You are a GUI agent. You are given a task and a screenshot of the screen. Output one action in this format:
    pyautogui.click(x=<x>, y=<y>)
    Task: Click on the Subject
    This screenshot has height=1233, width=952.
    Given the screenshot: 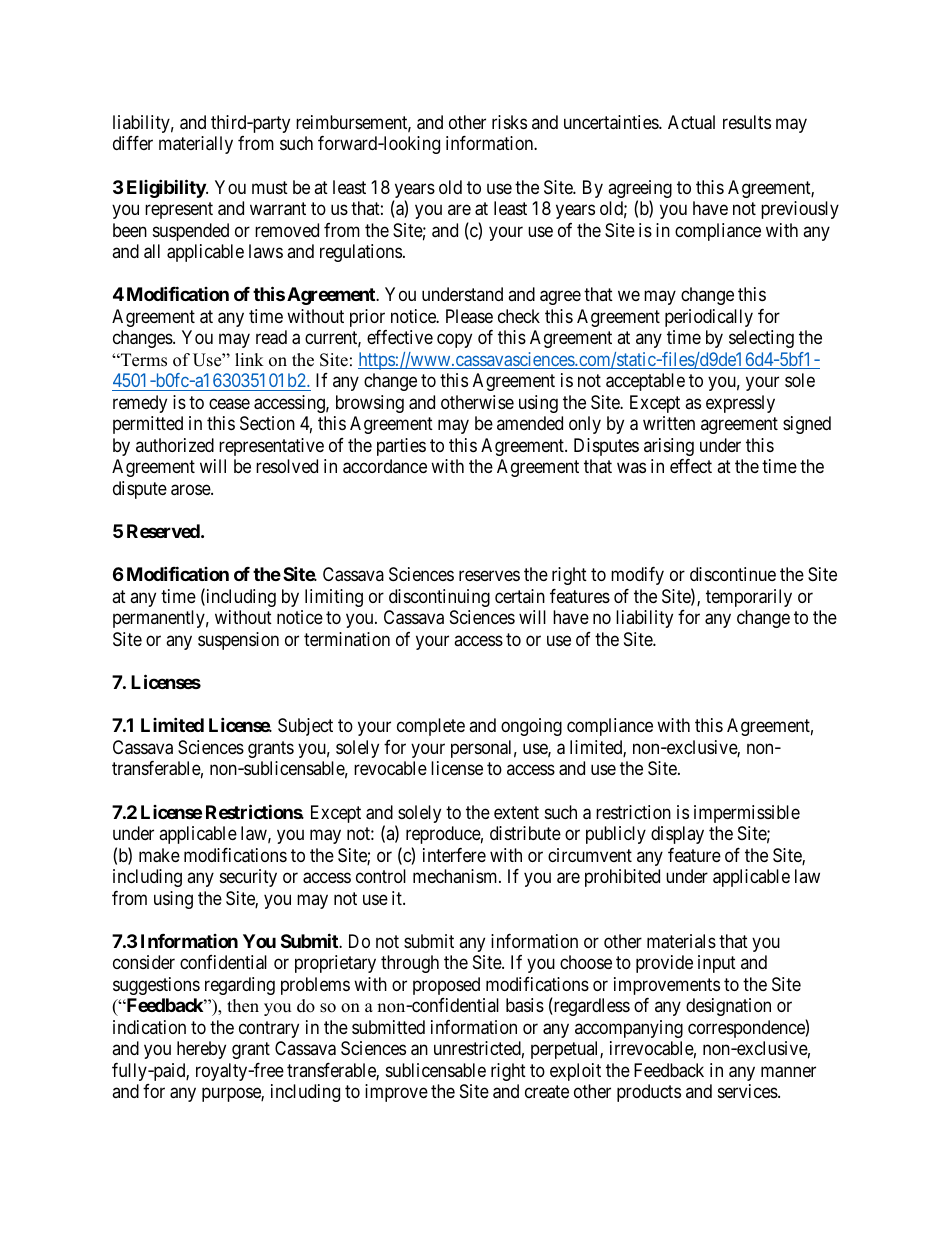 What is the action you would take?
    pyautogui.click(x=305, y=727)
